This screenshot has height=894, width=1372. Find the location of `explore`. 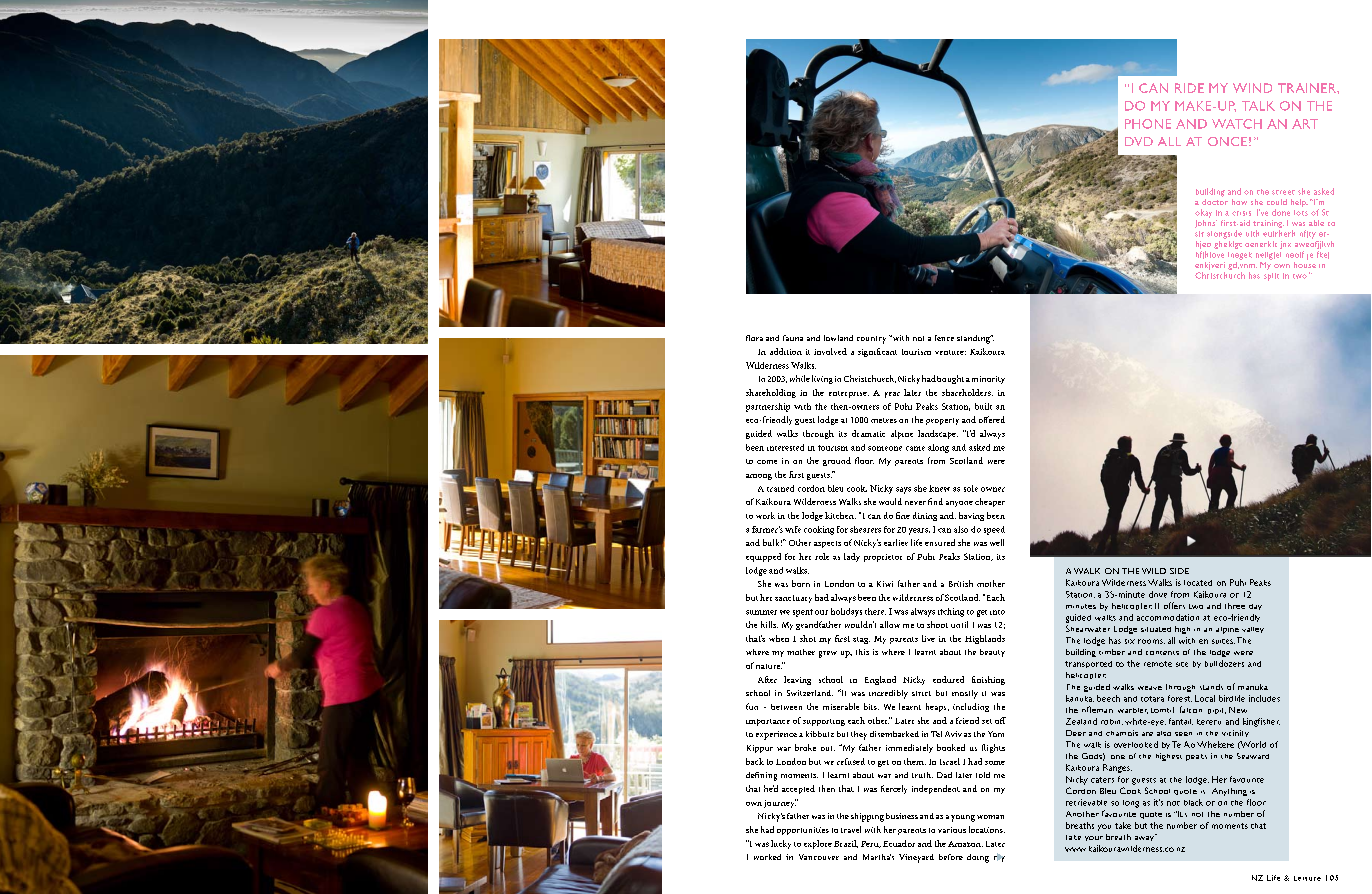

explore is located at coordinates (818, 844).
